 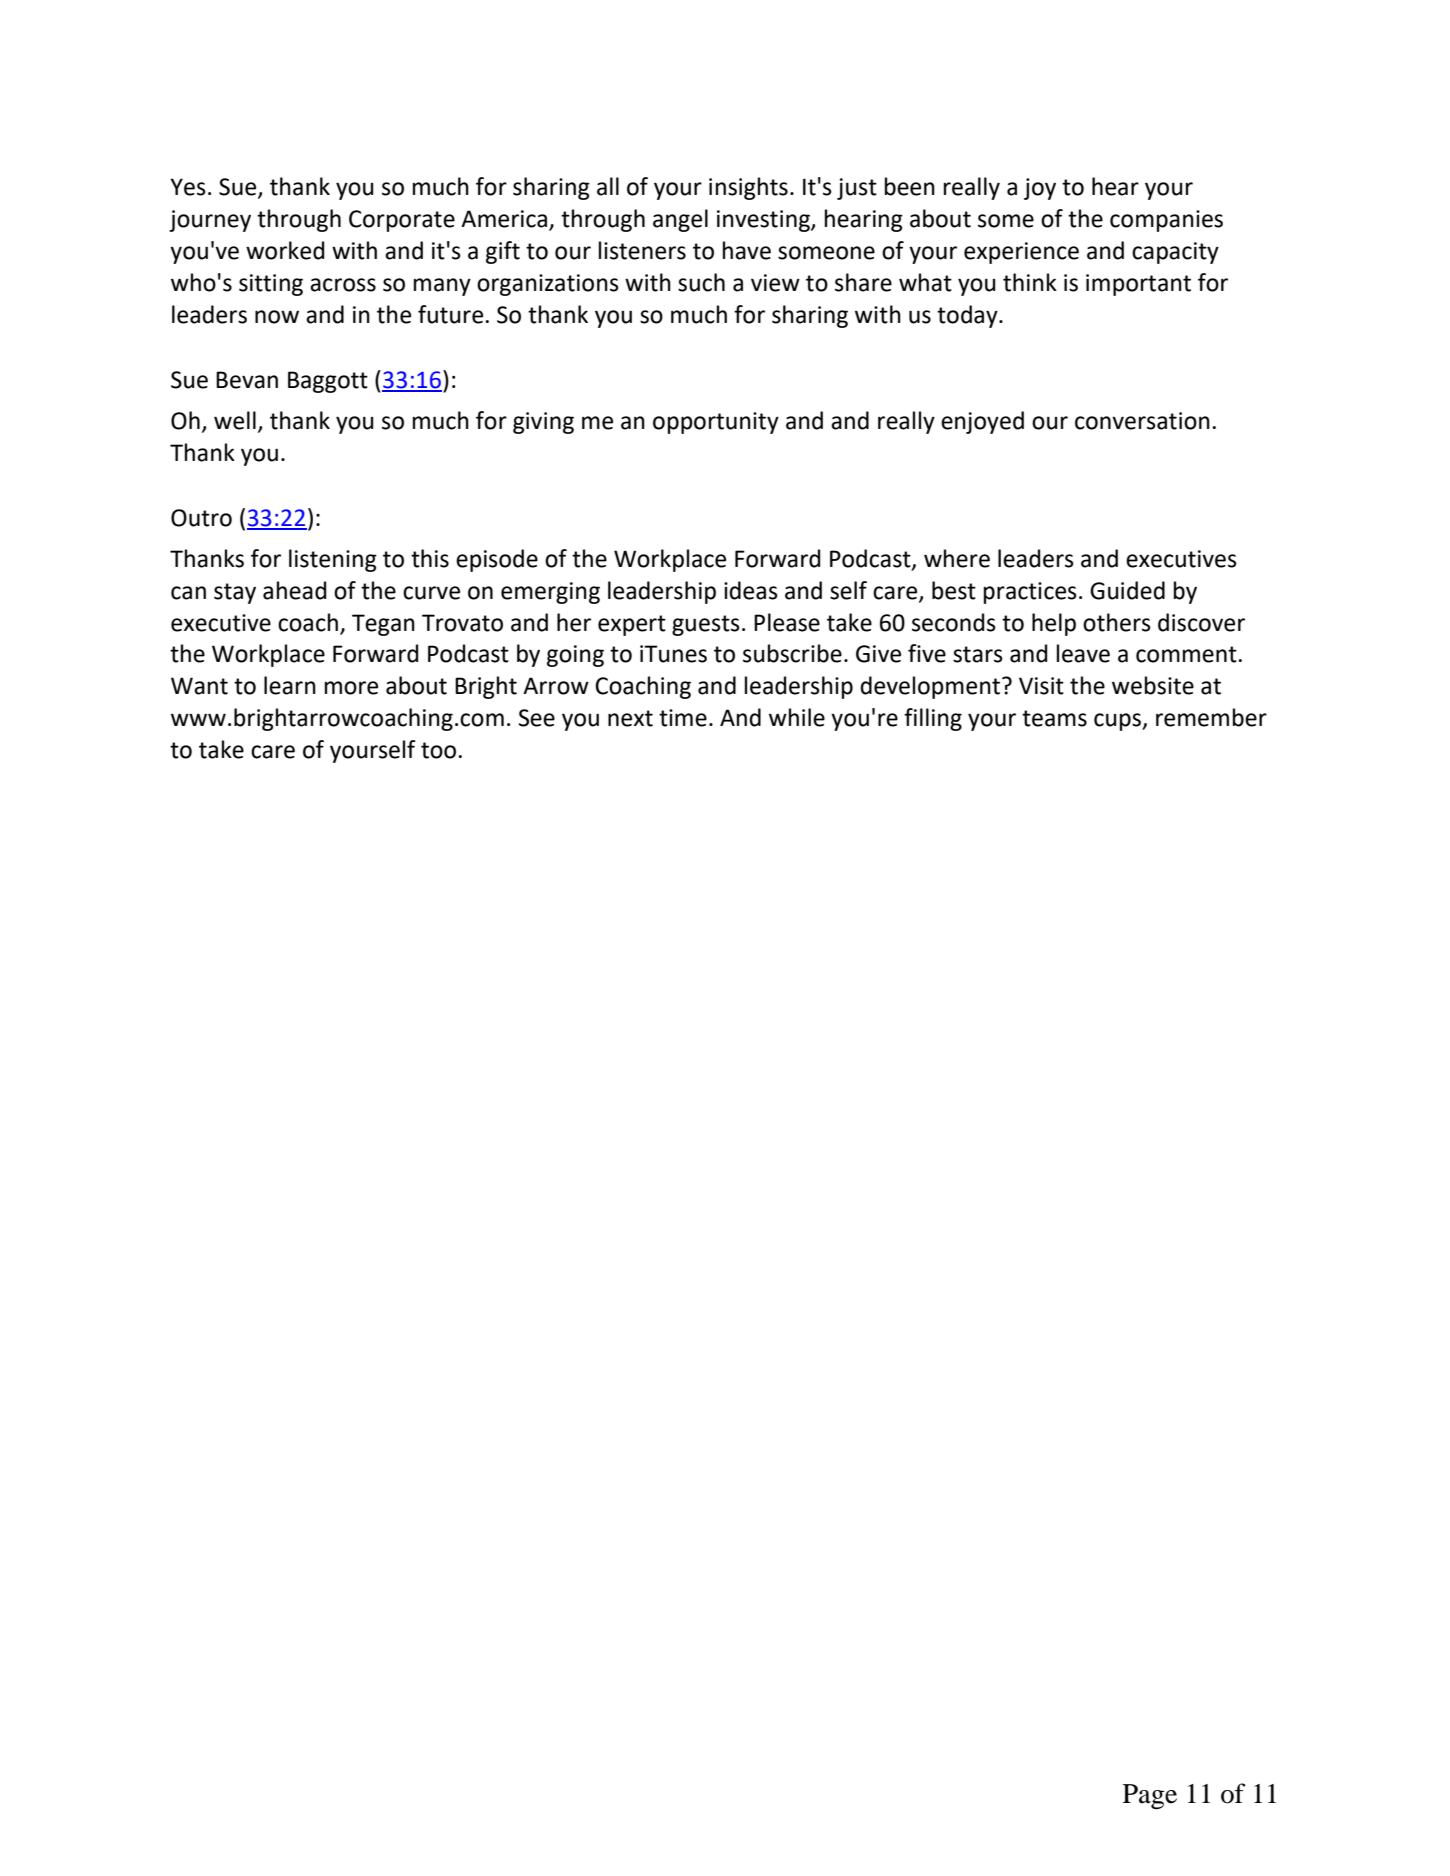 I want to click on teams, so click(x=1054, y=718).
